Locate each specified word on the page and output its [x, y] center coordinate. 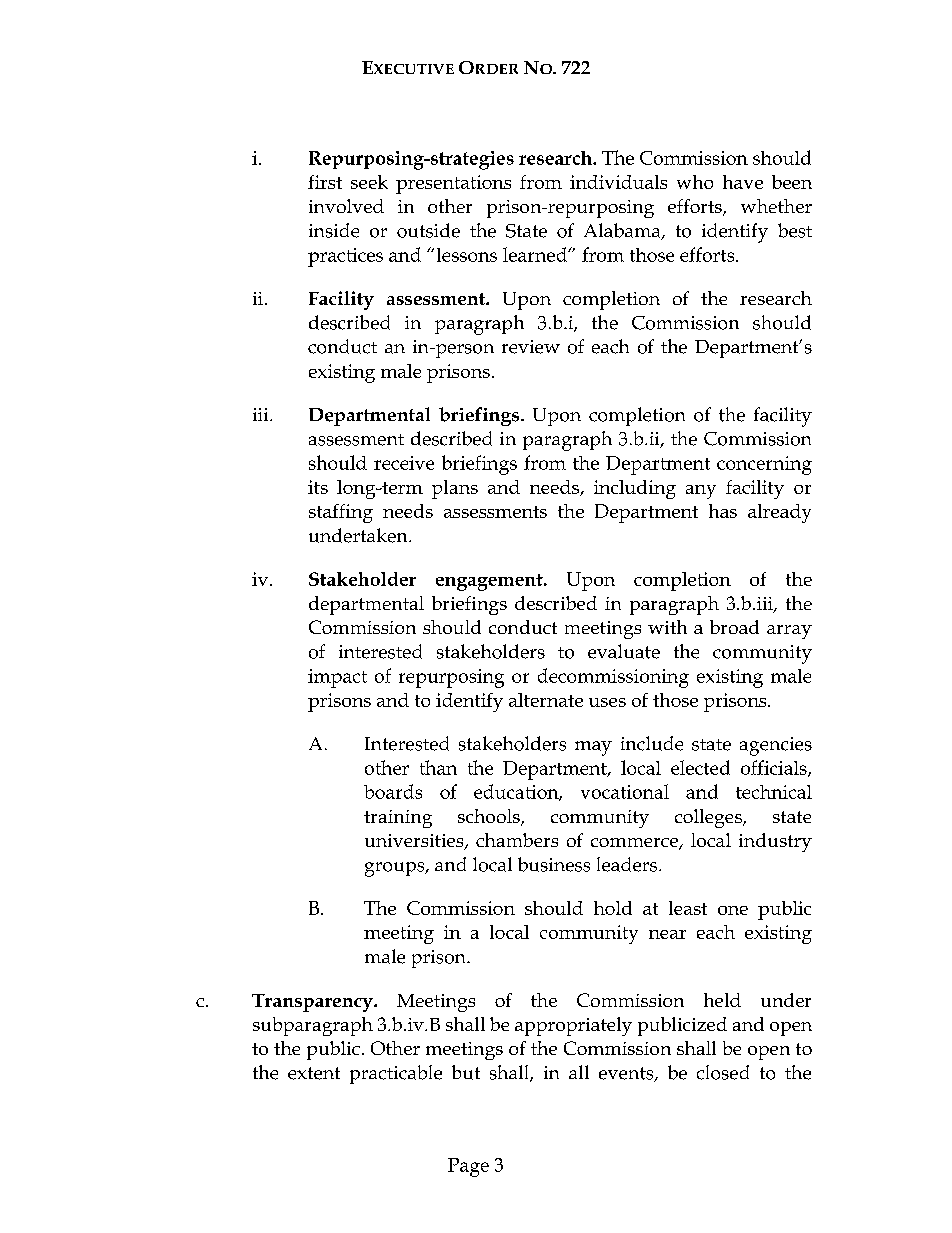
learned [536, 254]
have [743, 182]
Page [468, 1167]
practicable [396, 1074]
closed [723, 1072]
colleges [709, 818]
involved [346, 206]
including [635, 489]
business [554, 864]
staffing [341, 513]
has [723, 511]
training [398, 819]
